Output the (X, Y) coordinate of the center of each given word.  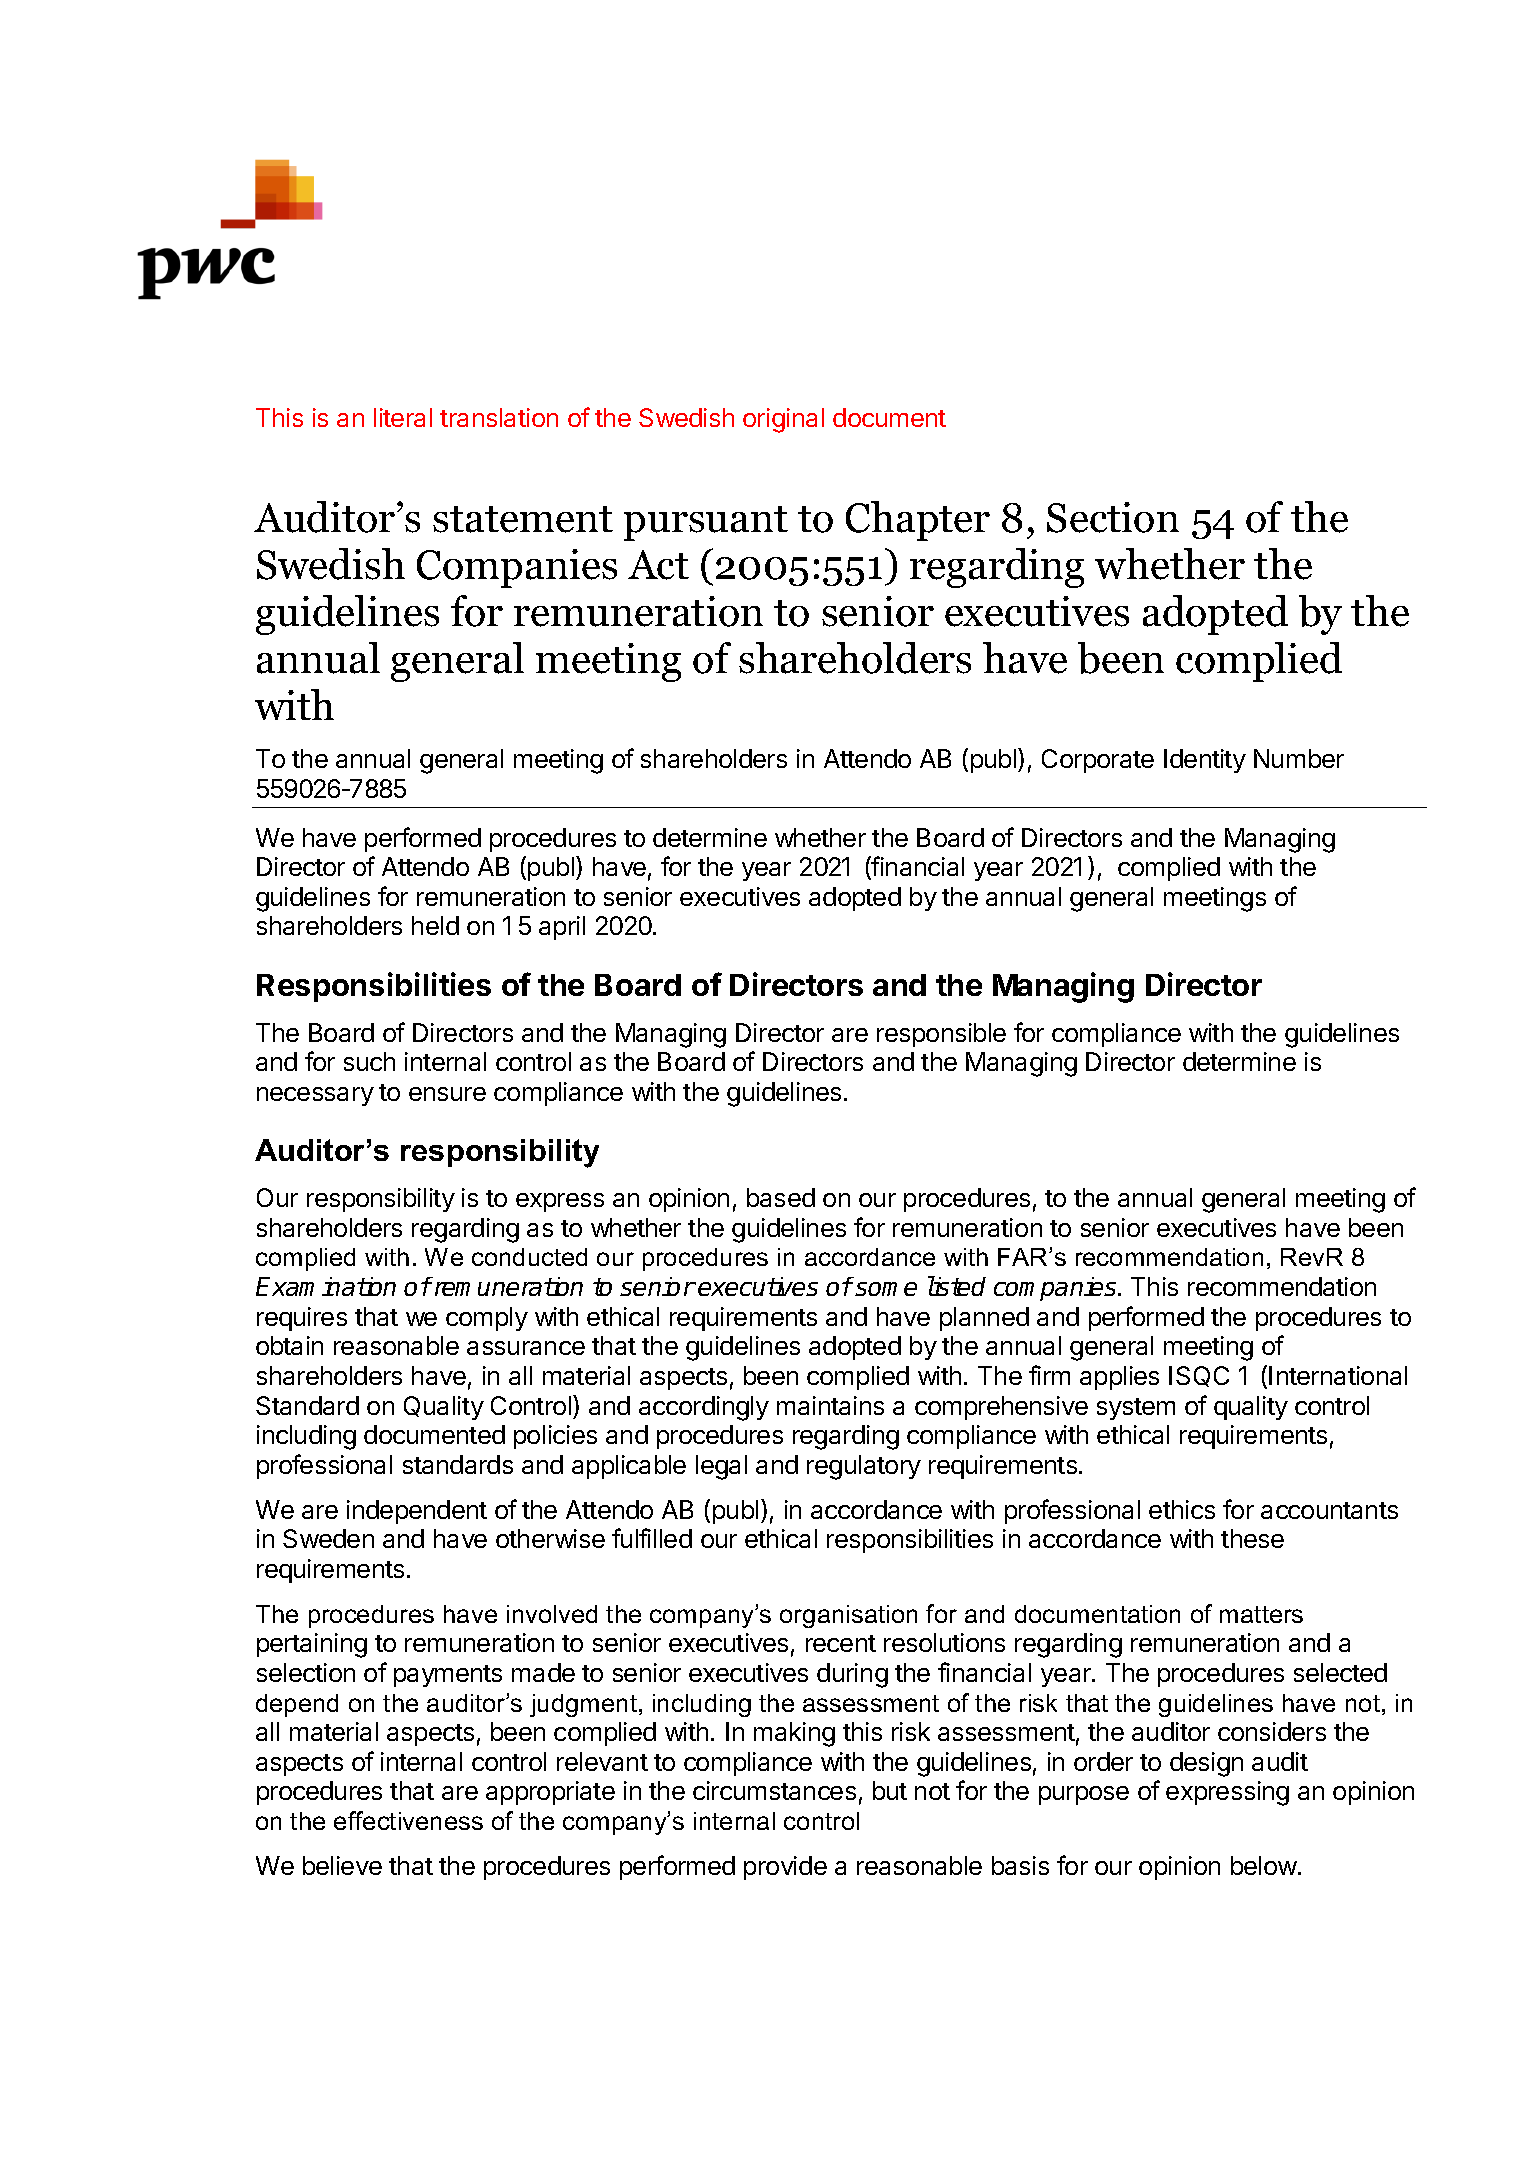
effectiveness (408, 1820)
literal (403, 417)
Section (1113, 517)
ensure (447, 1094)
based (781, 1197)
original (783, 420)
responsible (941, 1035)
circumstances (774, 1790)
